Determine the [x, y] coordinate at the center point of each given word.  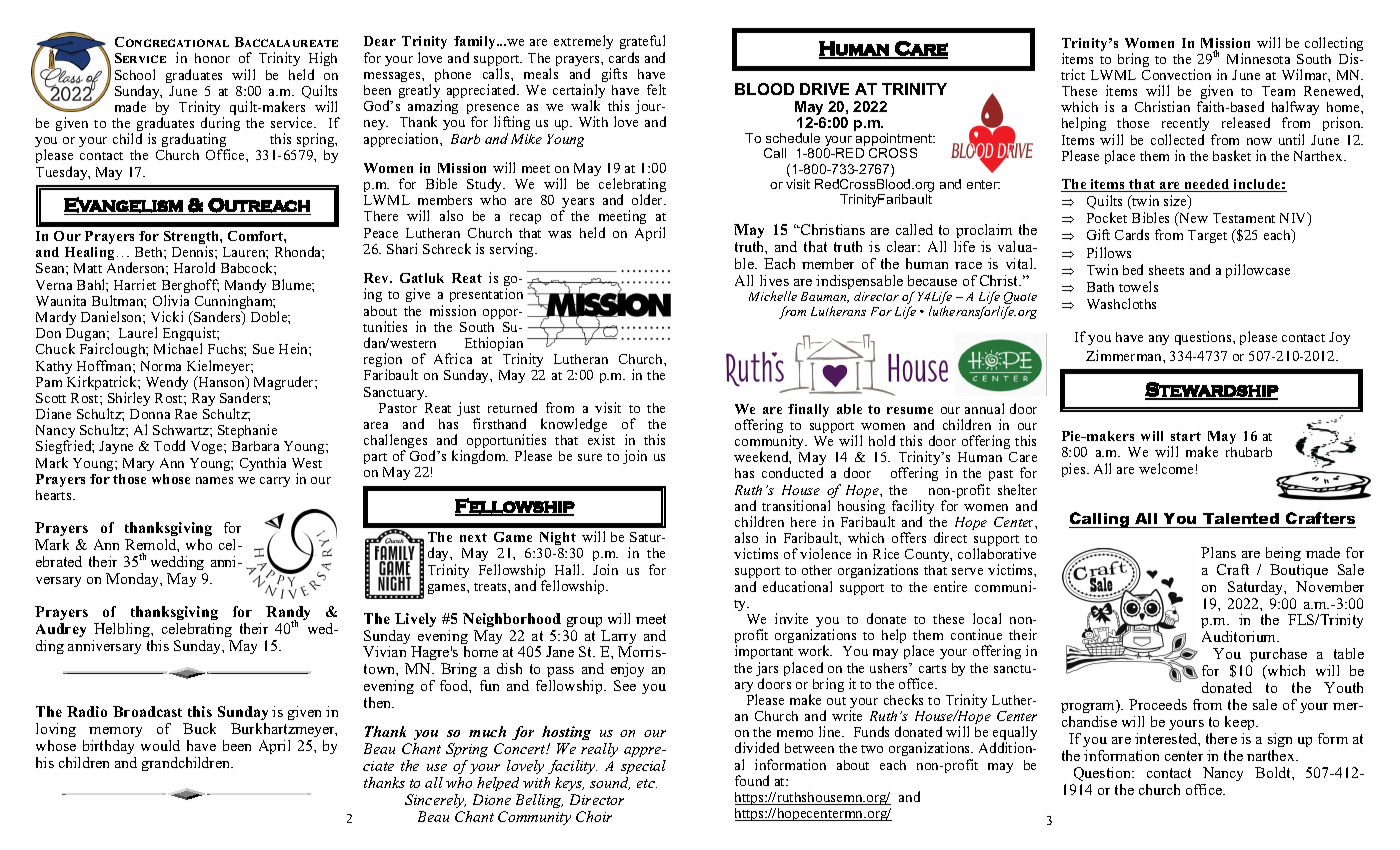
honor [212, 58]
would [160, 745]
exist [601, 439]
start [1186, 436]
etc [647, 783]
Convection [1176, 74]
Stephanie [247, 431]
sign [1280, 740]
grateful [642, 44]
